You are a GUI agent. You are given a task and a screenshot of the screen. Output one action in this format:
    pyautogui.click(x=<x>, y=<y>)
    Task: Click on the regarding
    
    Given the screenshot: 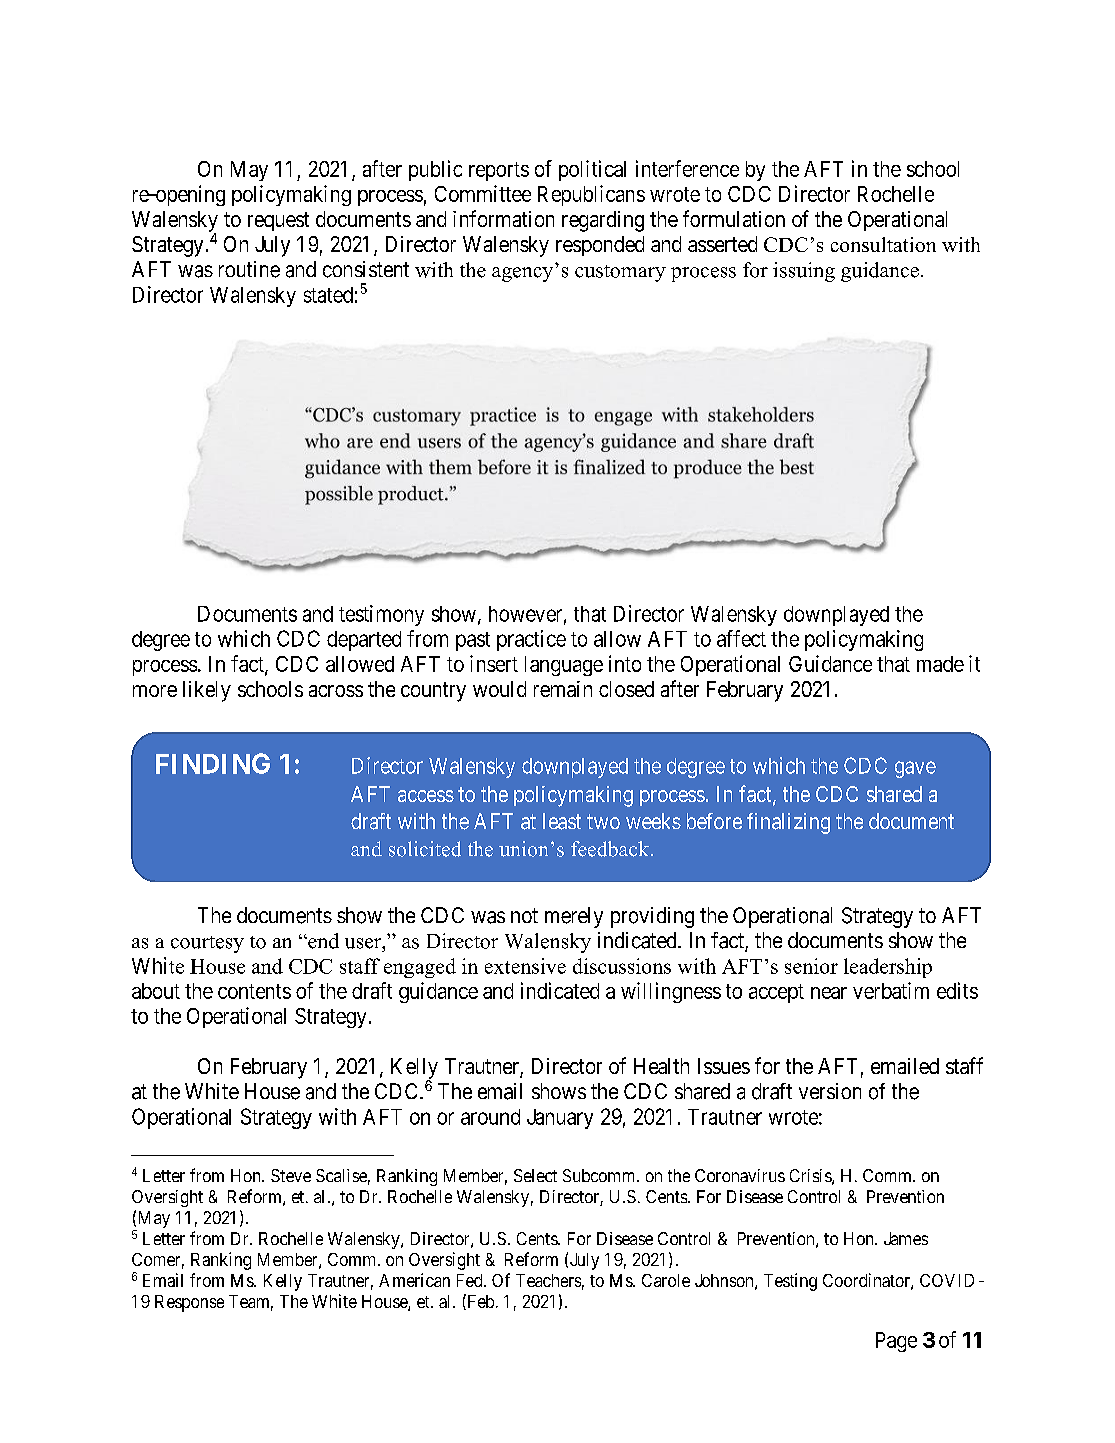 What is the action you would take?
    pyautogui.click(x=603, y=221)
